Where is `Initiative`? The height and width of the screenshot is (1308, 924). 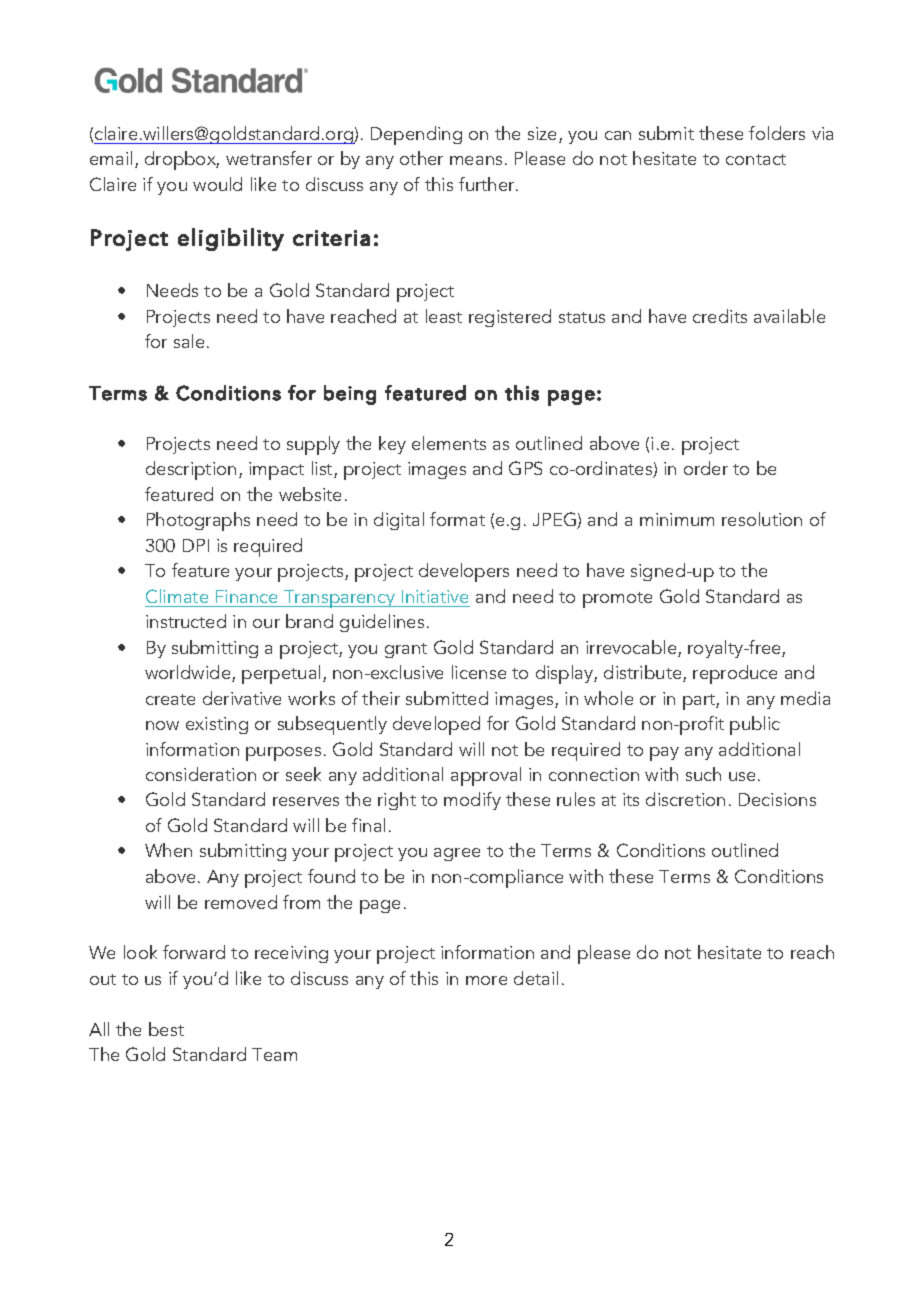
Initiative is located at coordinates (435, 596).
